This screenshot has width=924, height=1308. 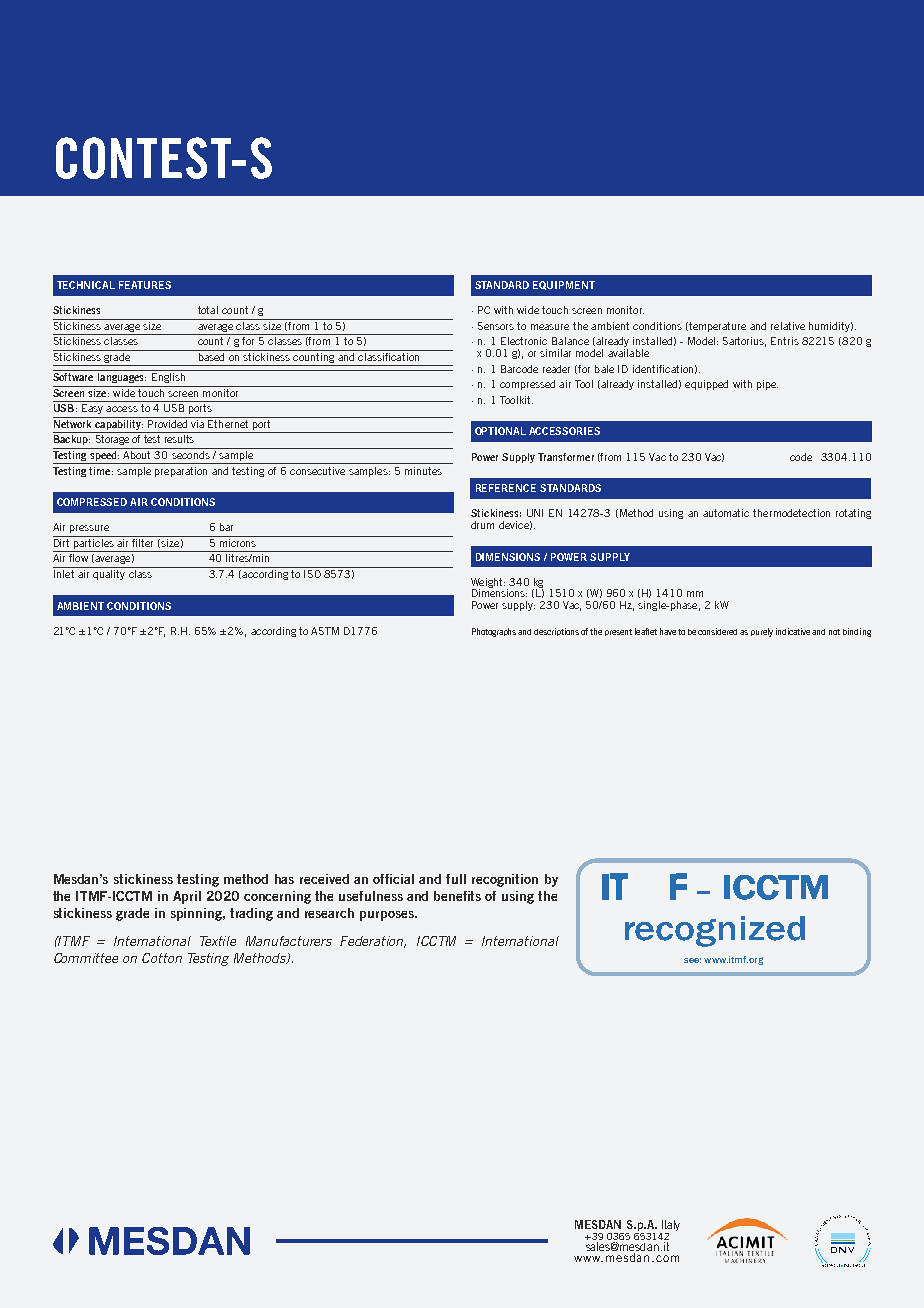 What do you see at coordinates (726, 513) in the screenshot?
I see `automatic` at bounding box center [726, 513].
